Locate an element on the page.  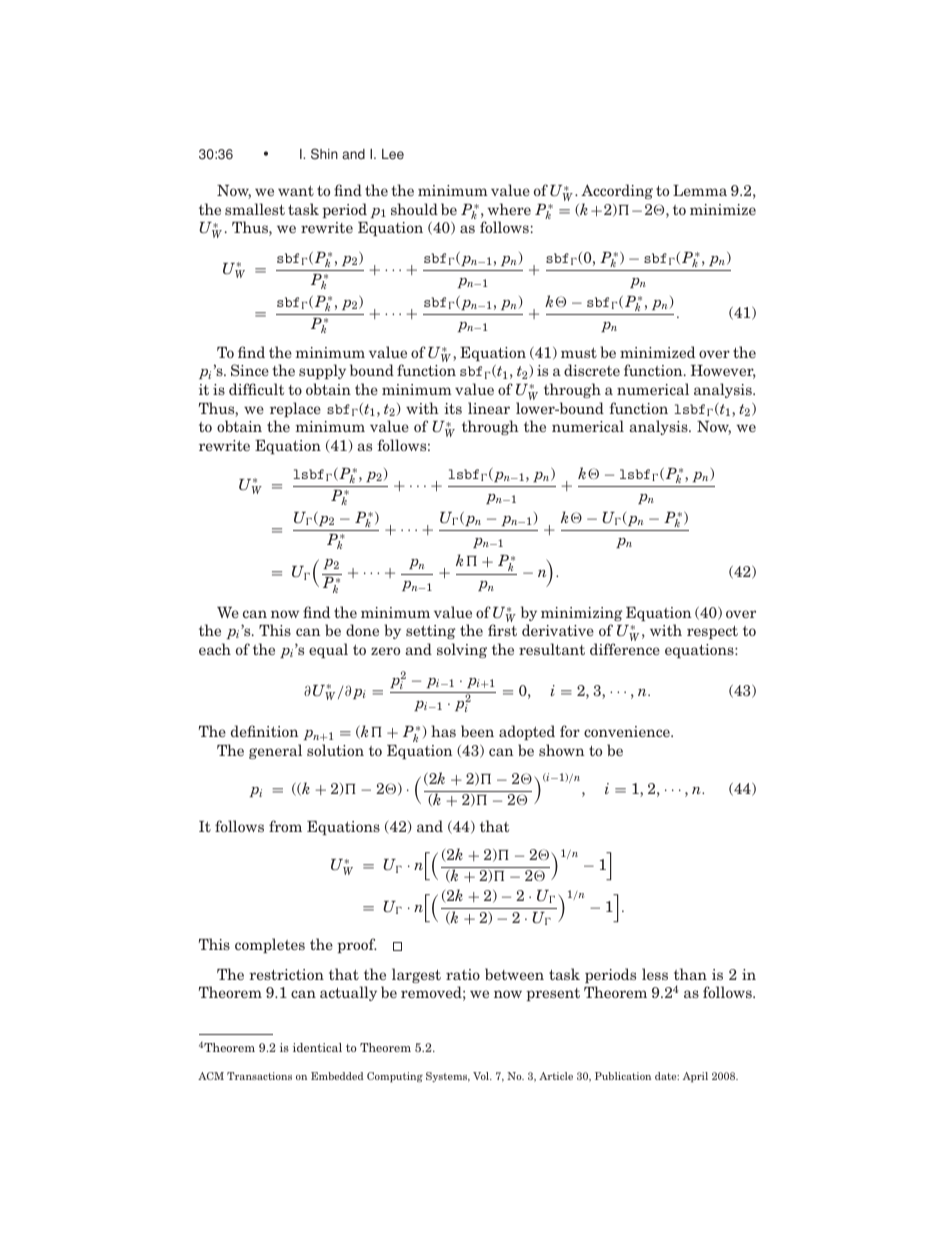
first is located at coordinates (502, 630).
